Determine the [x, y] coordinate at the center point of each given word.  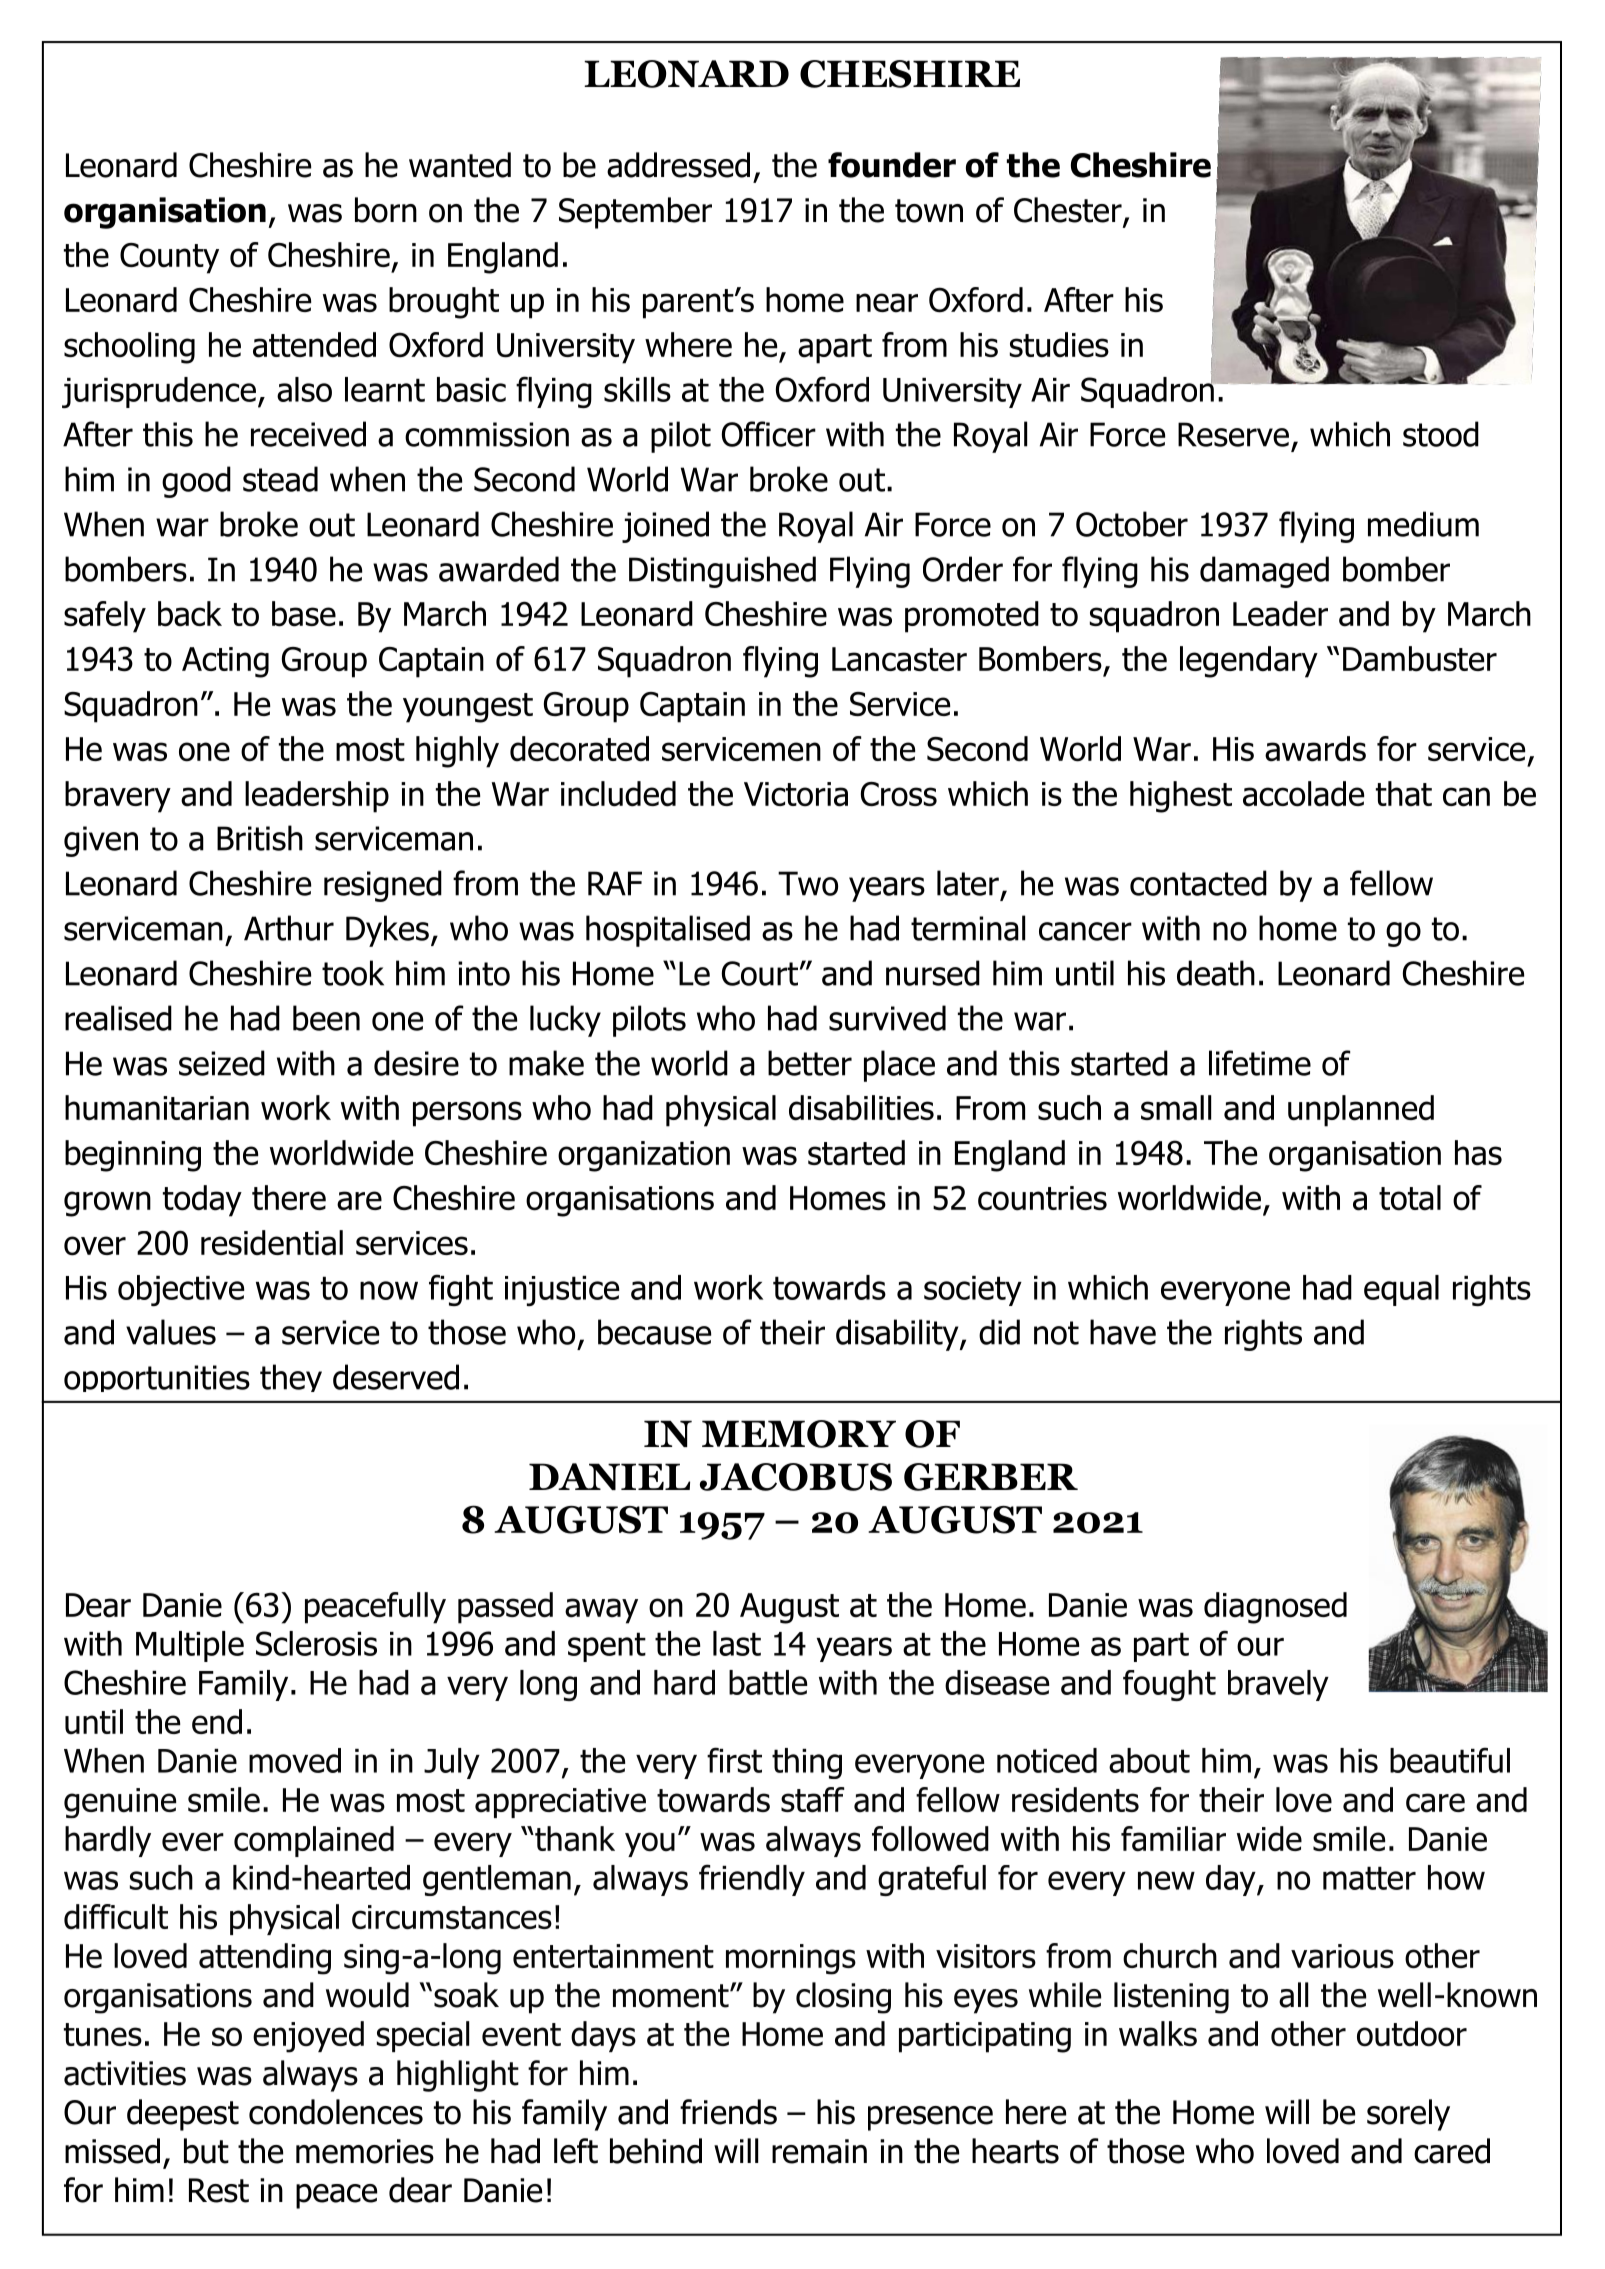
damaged [1264, 572]
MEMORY [799, 1434]
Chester [1069, 211]
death [1216, 973]
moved [295, 1760]
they [291, 1378]
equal [1401, 1290]
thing [807, 1763]
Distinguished [722, 572]
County [169, 258]
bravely [1278, 1685]
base [304, 614]
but [206, 2151]
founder [892, 165]
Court [761, 973]
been [326, 1018]
